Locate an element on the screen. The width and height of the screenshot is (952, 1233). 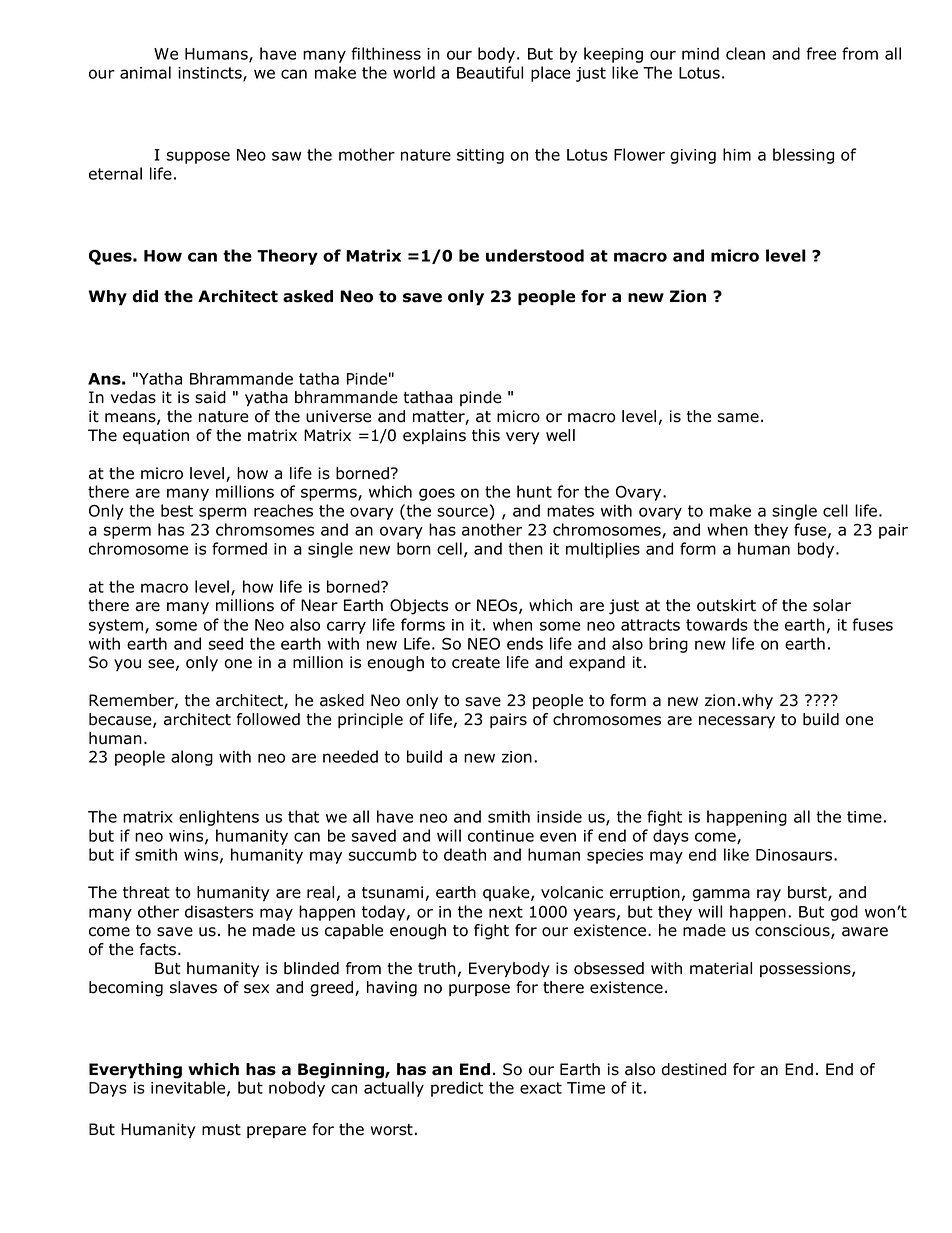
clean is located at coordinates (745, 53).
